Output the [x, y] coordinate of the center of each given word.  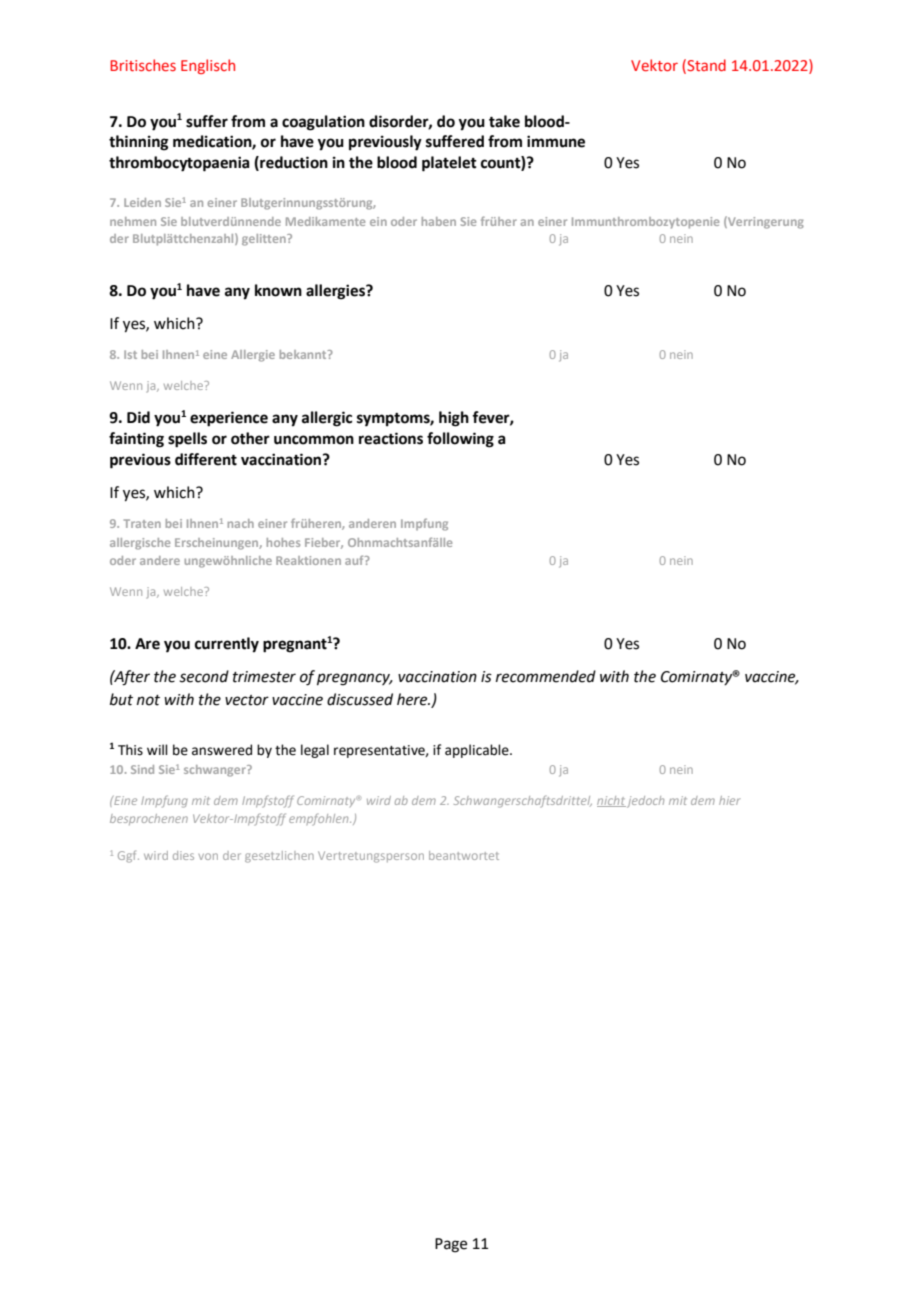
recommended [546, 676]
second [204, 676]
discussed [360, 699]
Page [451, 1245]
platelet [449, 164]
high [454, 419]
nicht [611, 801]
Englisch [208, 66]
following [460, 440]
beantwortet [464, 855]
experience [229, 419]
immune [556, 141]
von [208, 856]
